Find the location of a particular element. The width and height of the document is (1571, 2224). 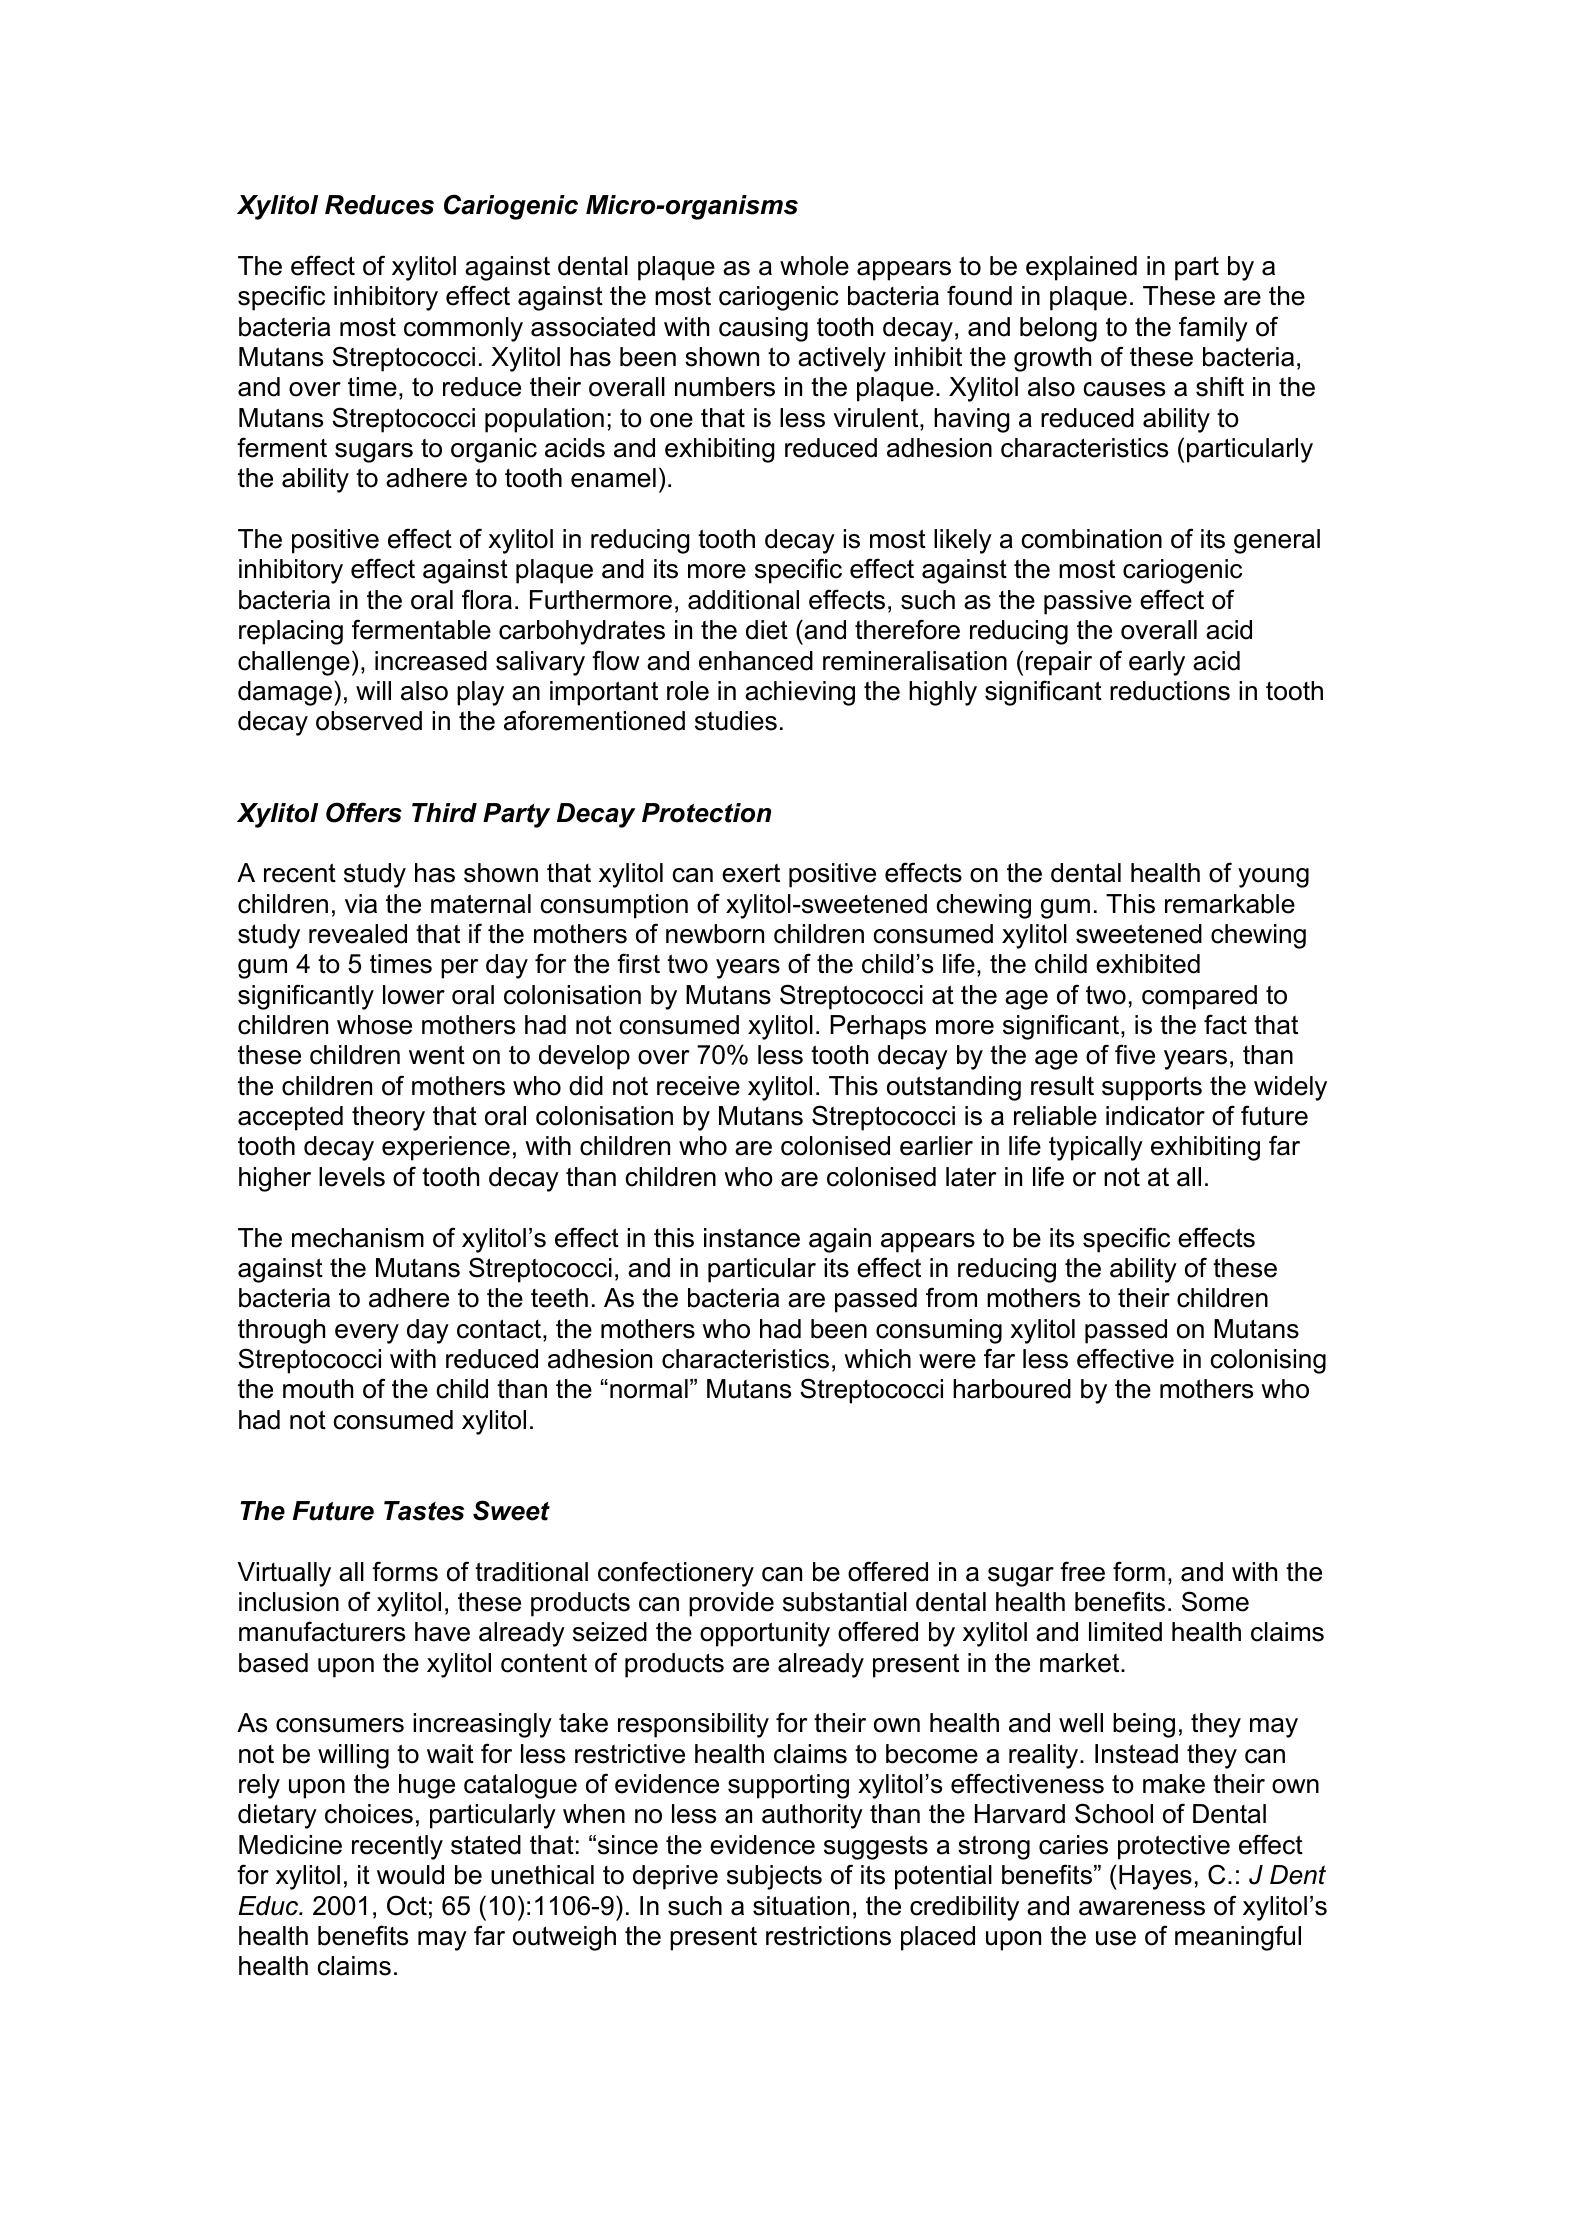

subjects is located at coordinates (774, 1877).
